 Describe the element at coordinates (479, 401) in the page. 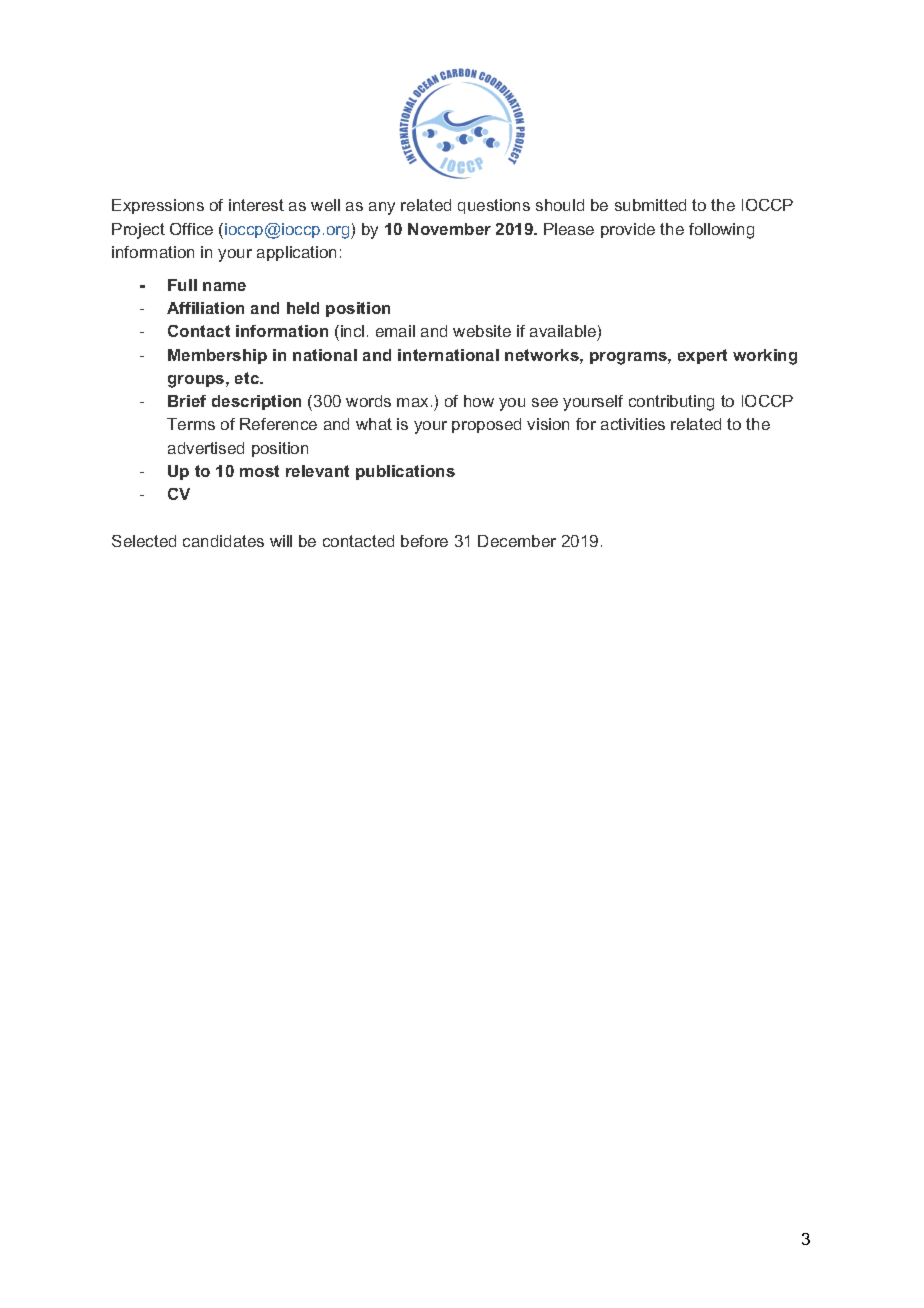

I see `how` at that location.
